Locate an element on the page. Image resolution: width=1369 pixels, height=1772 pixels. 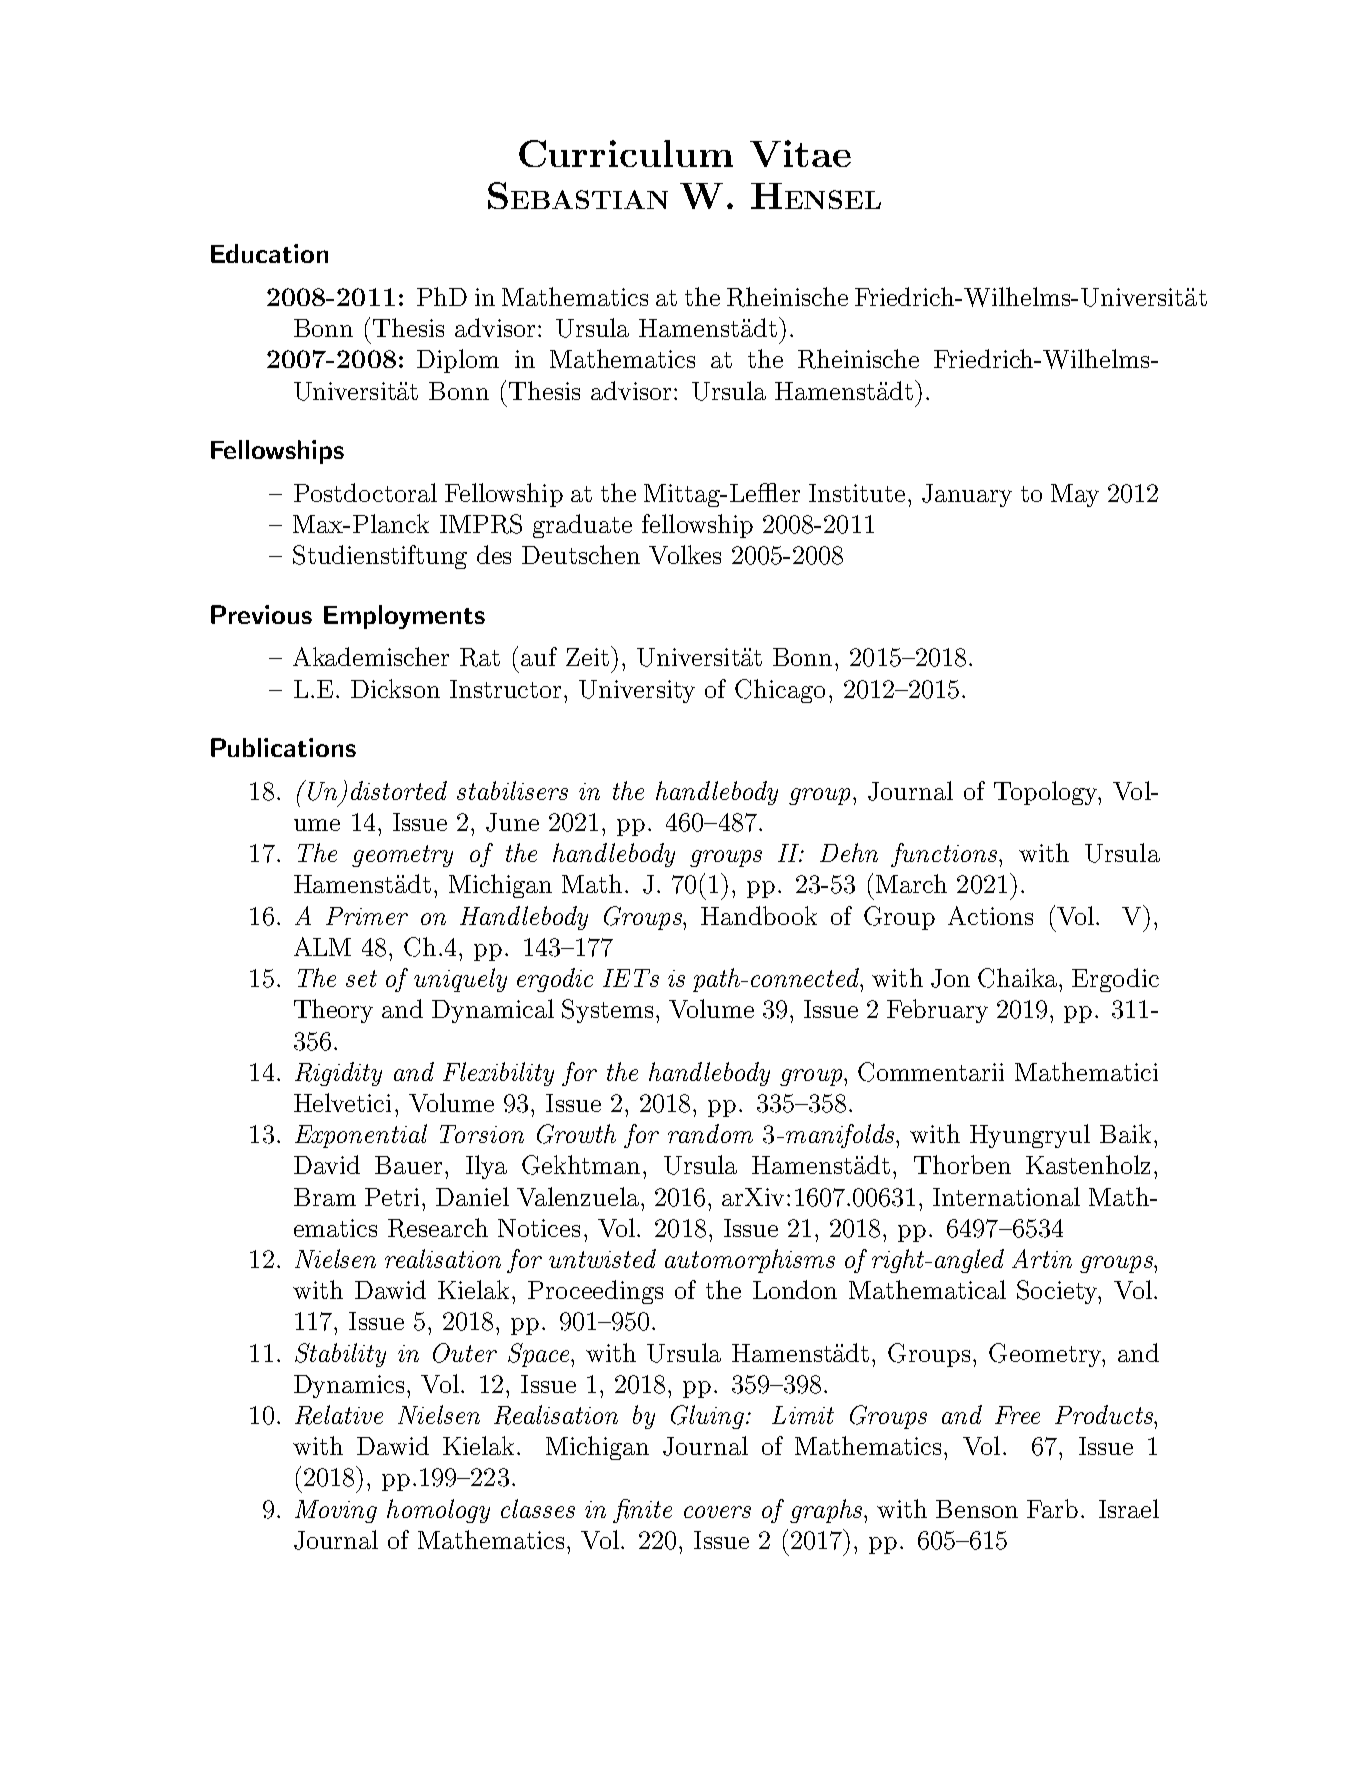
functions is located at coordinates (945, 855).
